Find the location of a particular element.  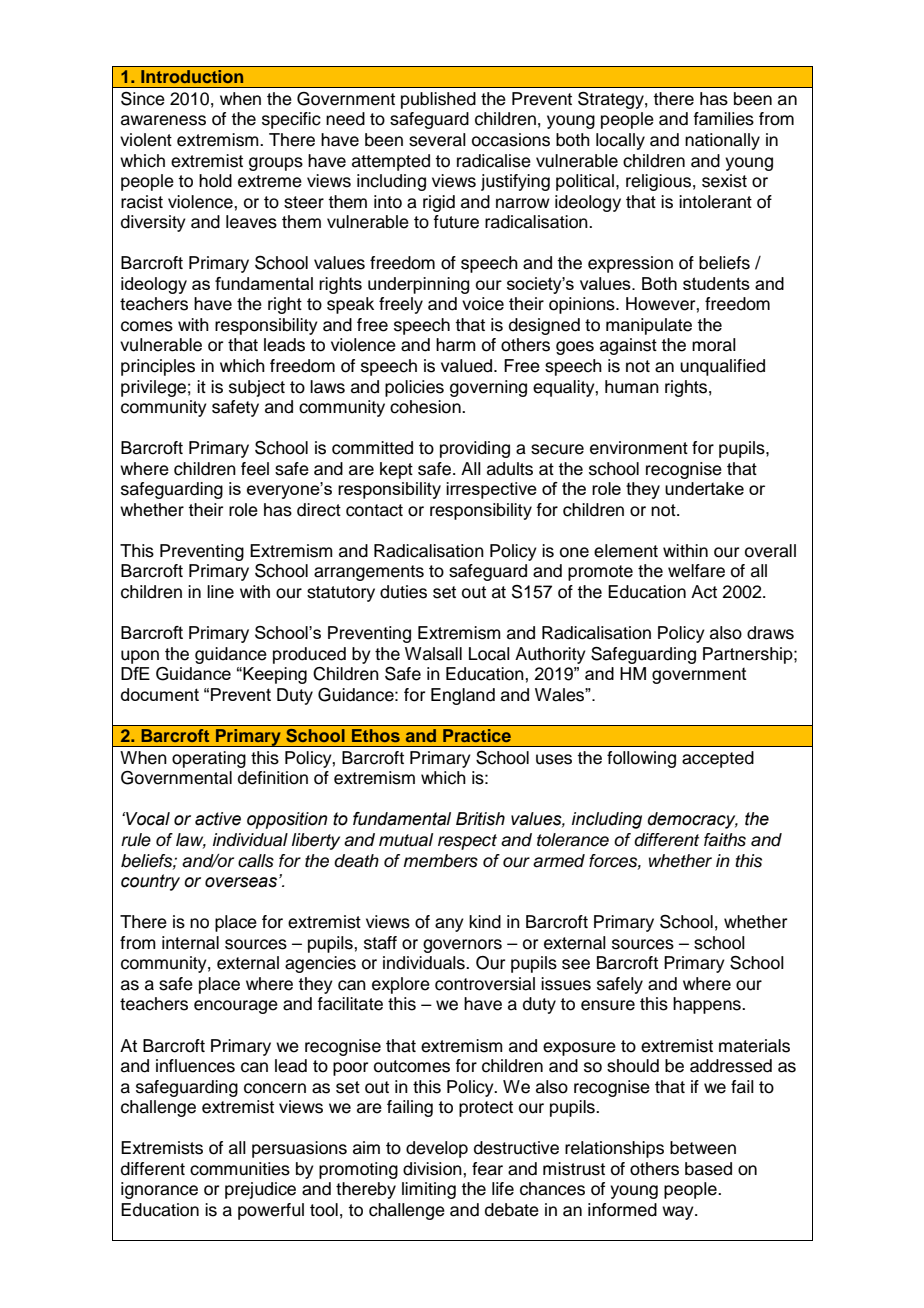

undertake is located at coordinates (704, 488).
